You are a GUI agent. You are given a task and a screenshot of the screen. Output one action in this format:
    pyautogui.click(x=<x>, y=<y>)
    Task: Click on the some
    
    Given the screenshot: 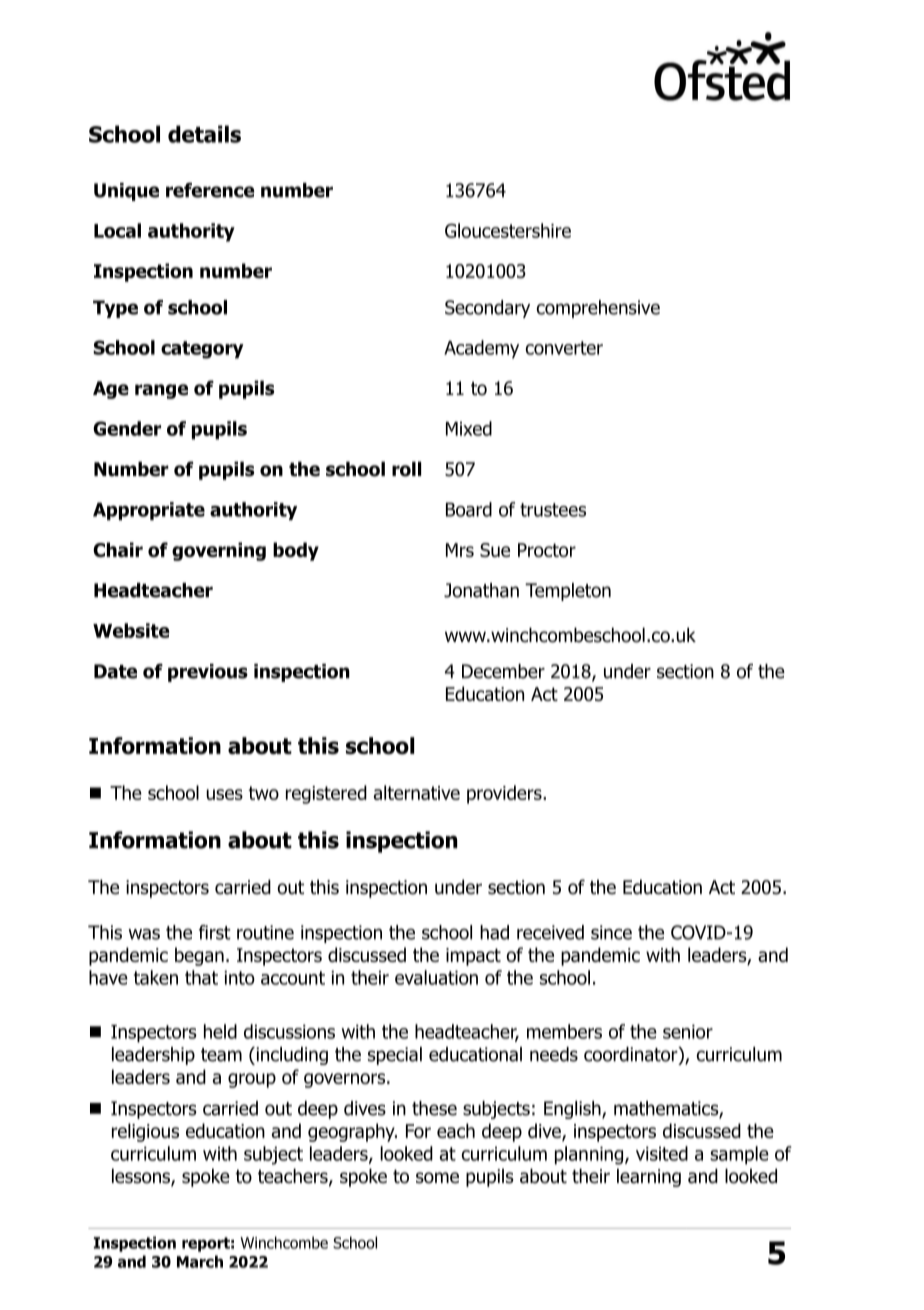 What is the action you would take?
    pyautogui.click(x=437, y=1178)
